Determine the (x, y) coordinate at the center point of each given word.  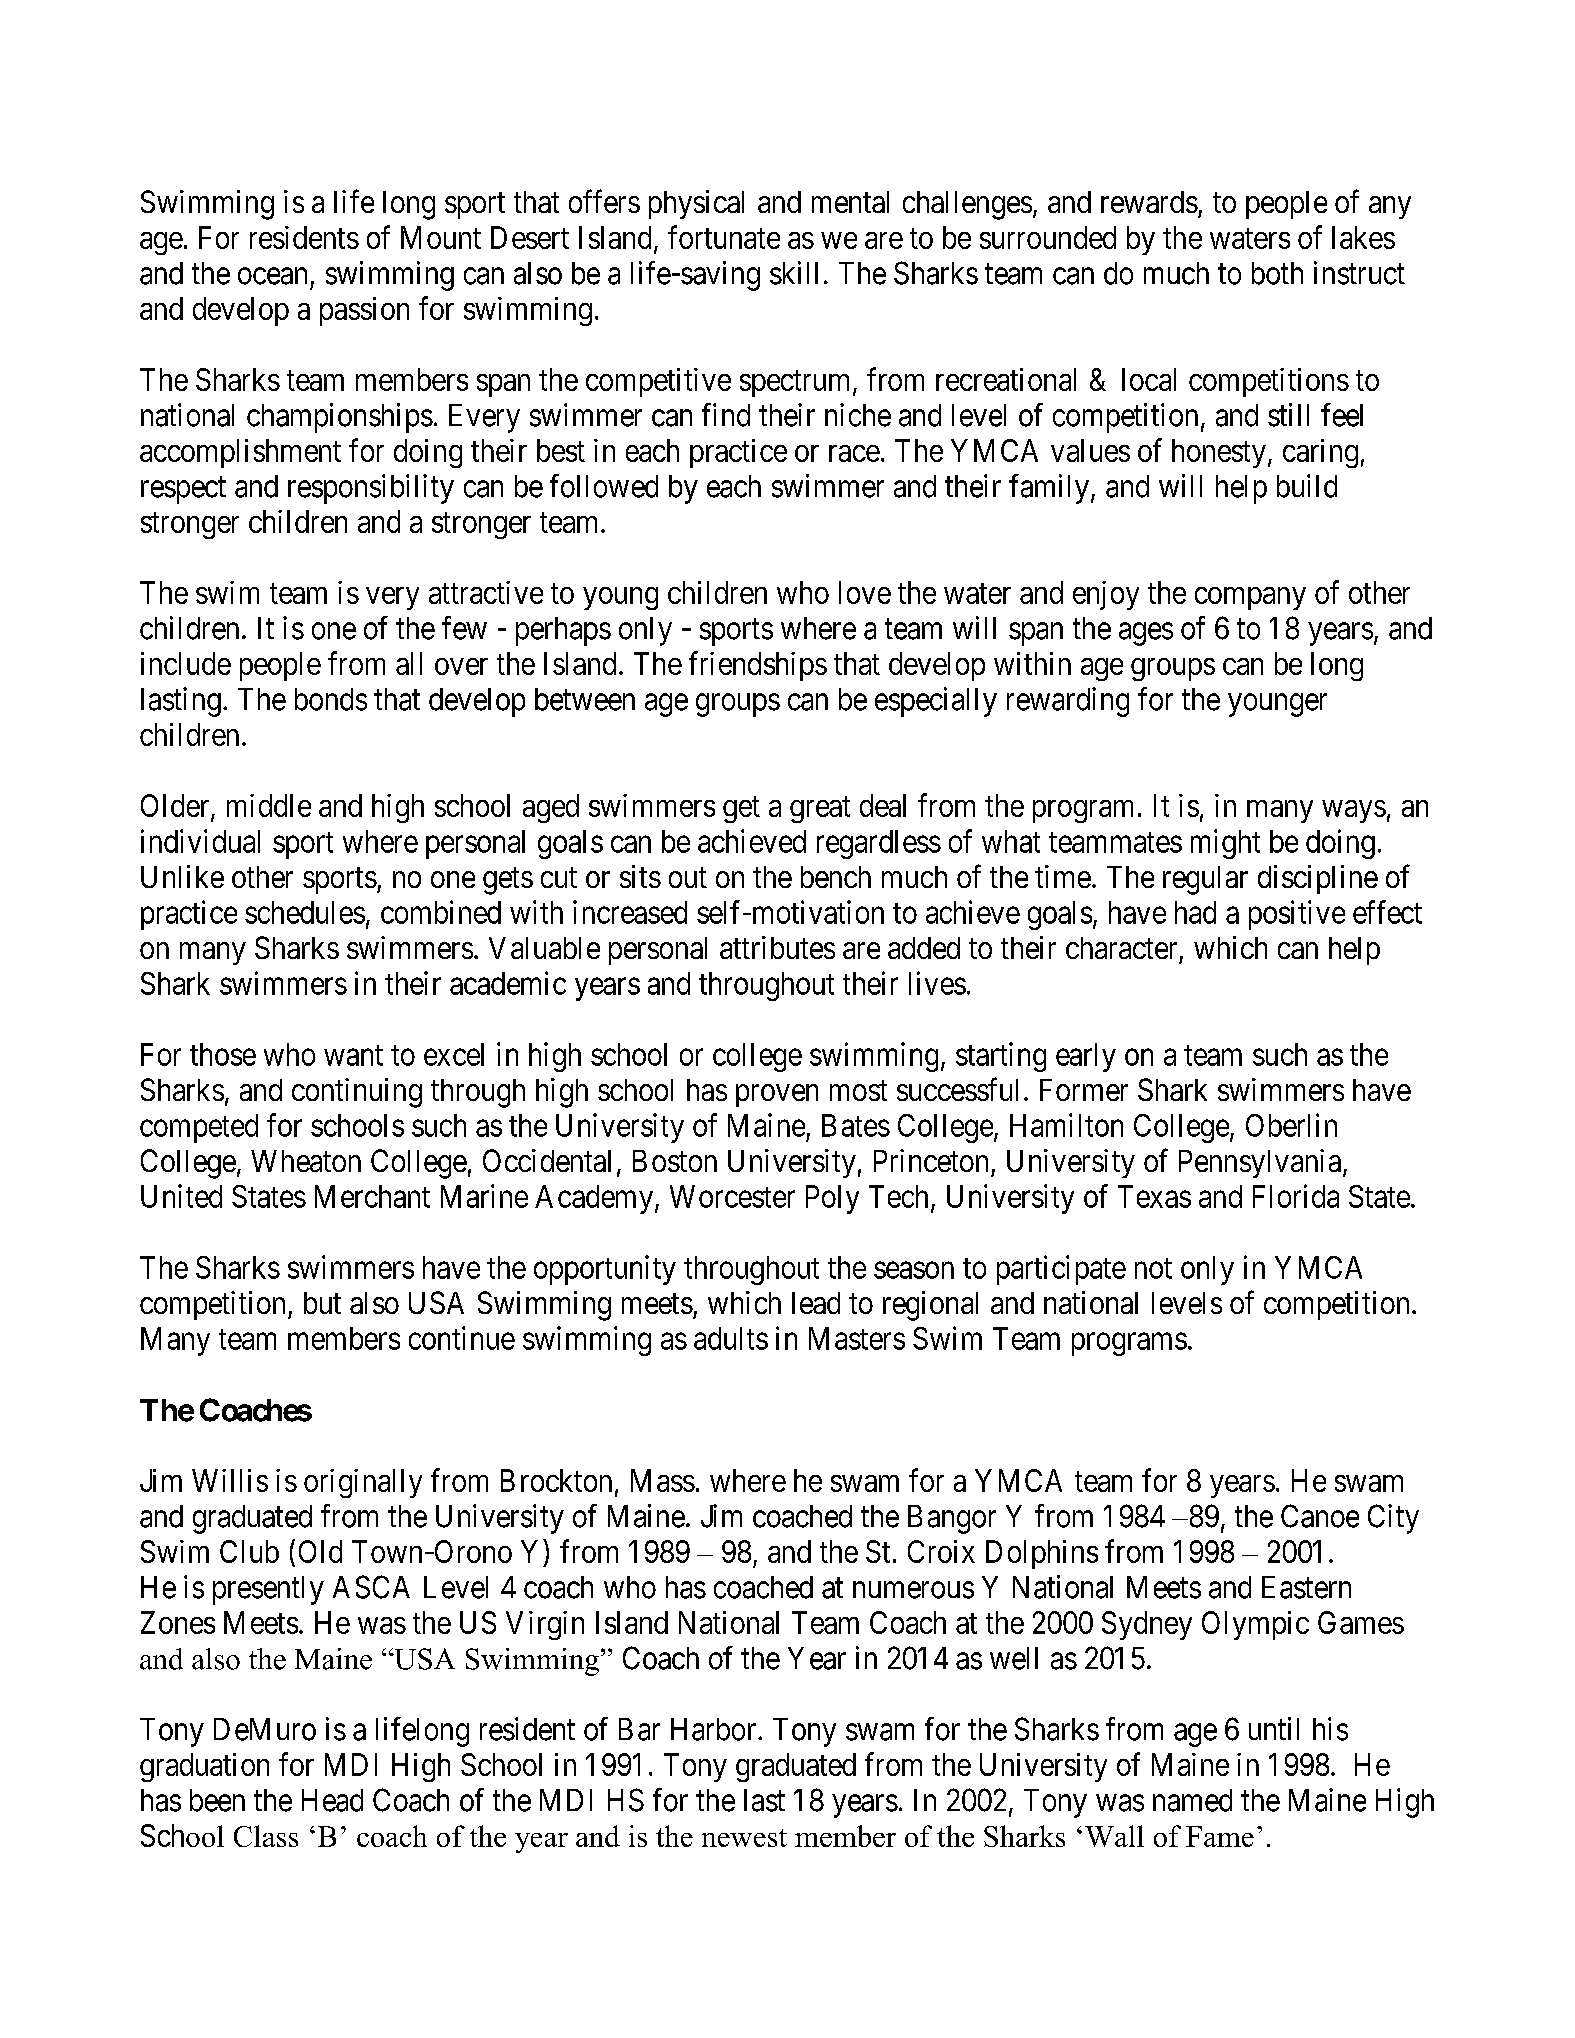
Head (332, 1800)
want (353, 1055)
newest (744, 1838)
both (1277, 273)
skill (794, 273)
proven (777, 1095)
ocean (272, 276)
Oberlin (1291, 1125)
